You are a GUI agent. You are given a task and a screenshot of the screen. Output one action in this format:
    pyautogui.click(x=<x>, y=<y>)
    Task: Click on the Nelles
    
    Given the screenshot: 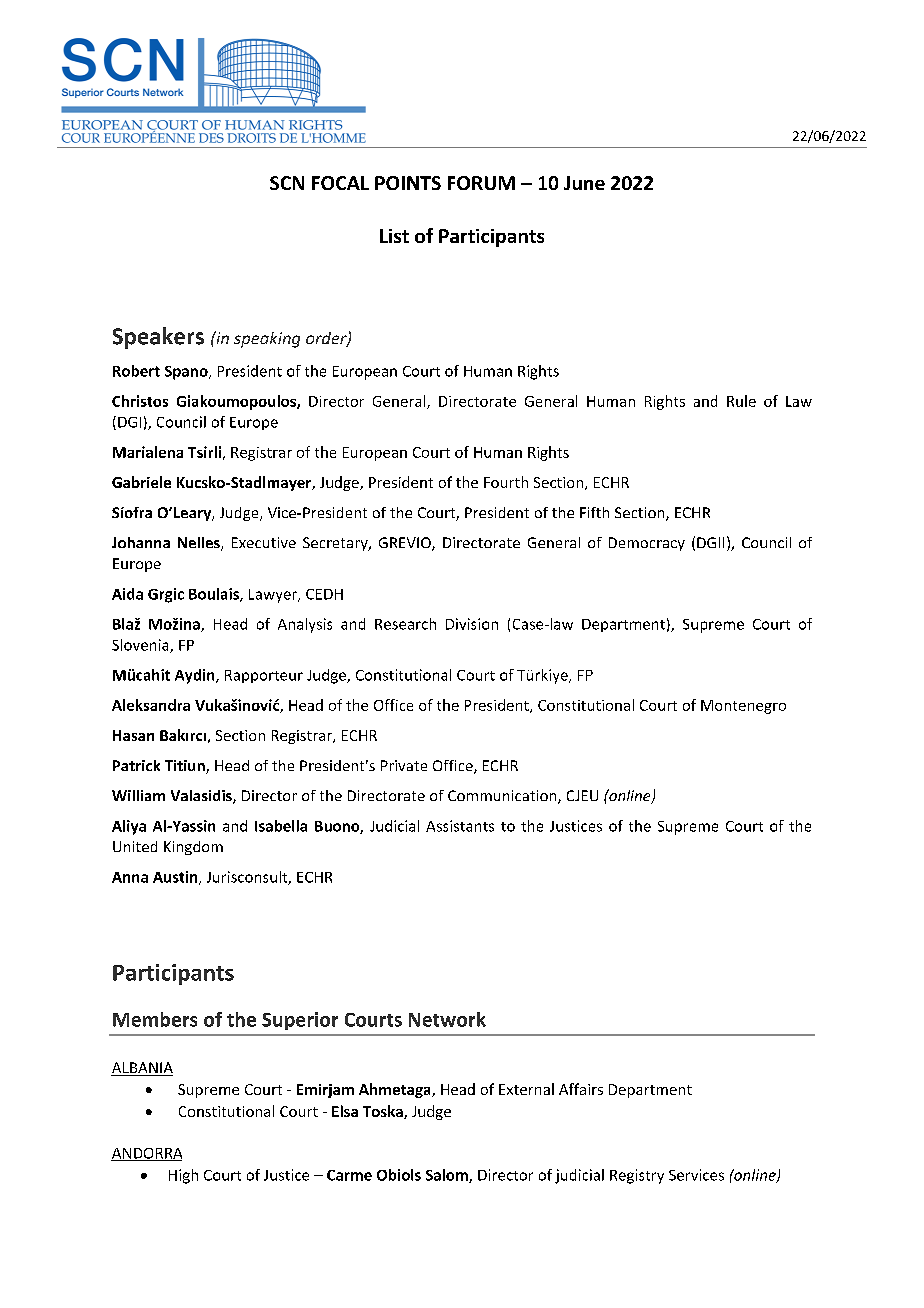 What is the action you would take?
    pyautogui.click(x=200, y=544)
